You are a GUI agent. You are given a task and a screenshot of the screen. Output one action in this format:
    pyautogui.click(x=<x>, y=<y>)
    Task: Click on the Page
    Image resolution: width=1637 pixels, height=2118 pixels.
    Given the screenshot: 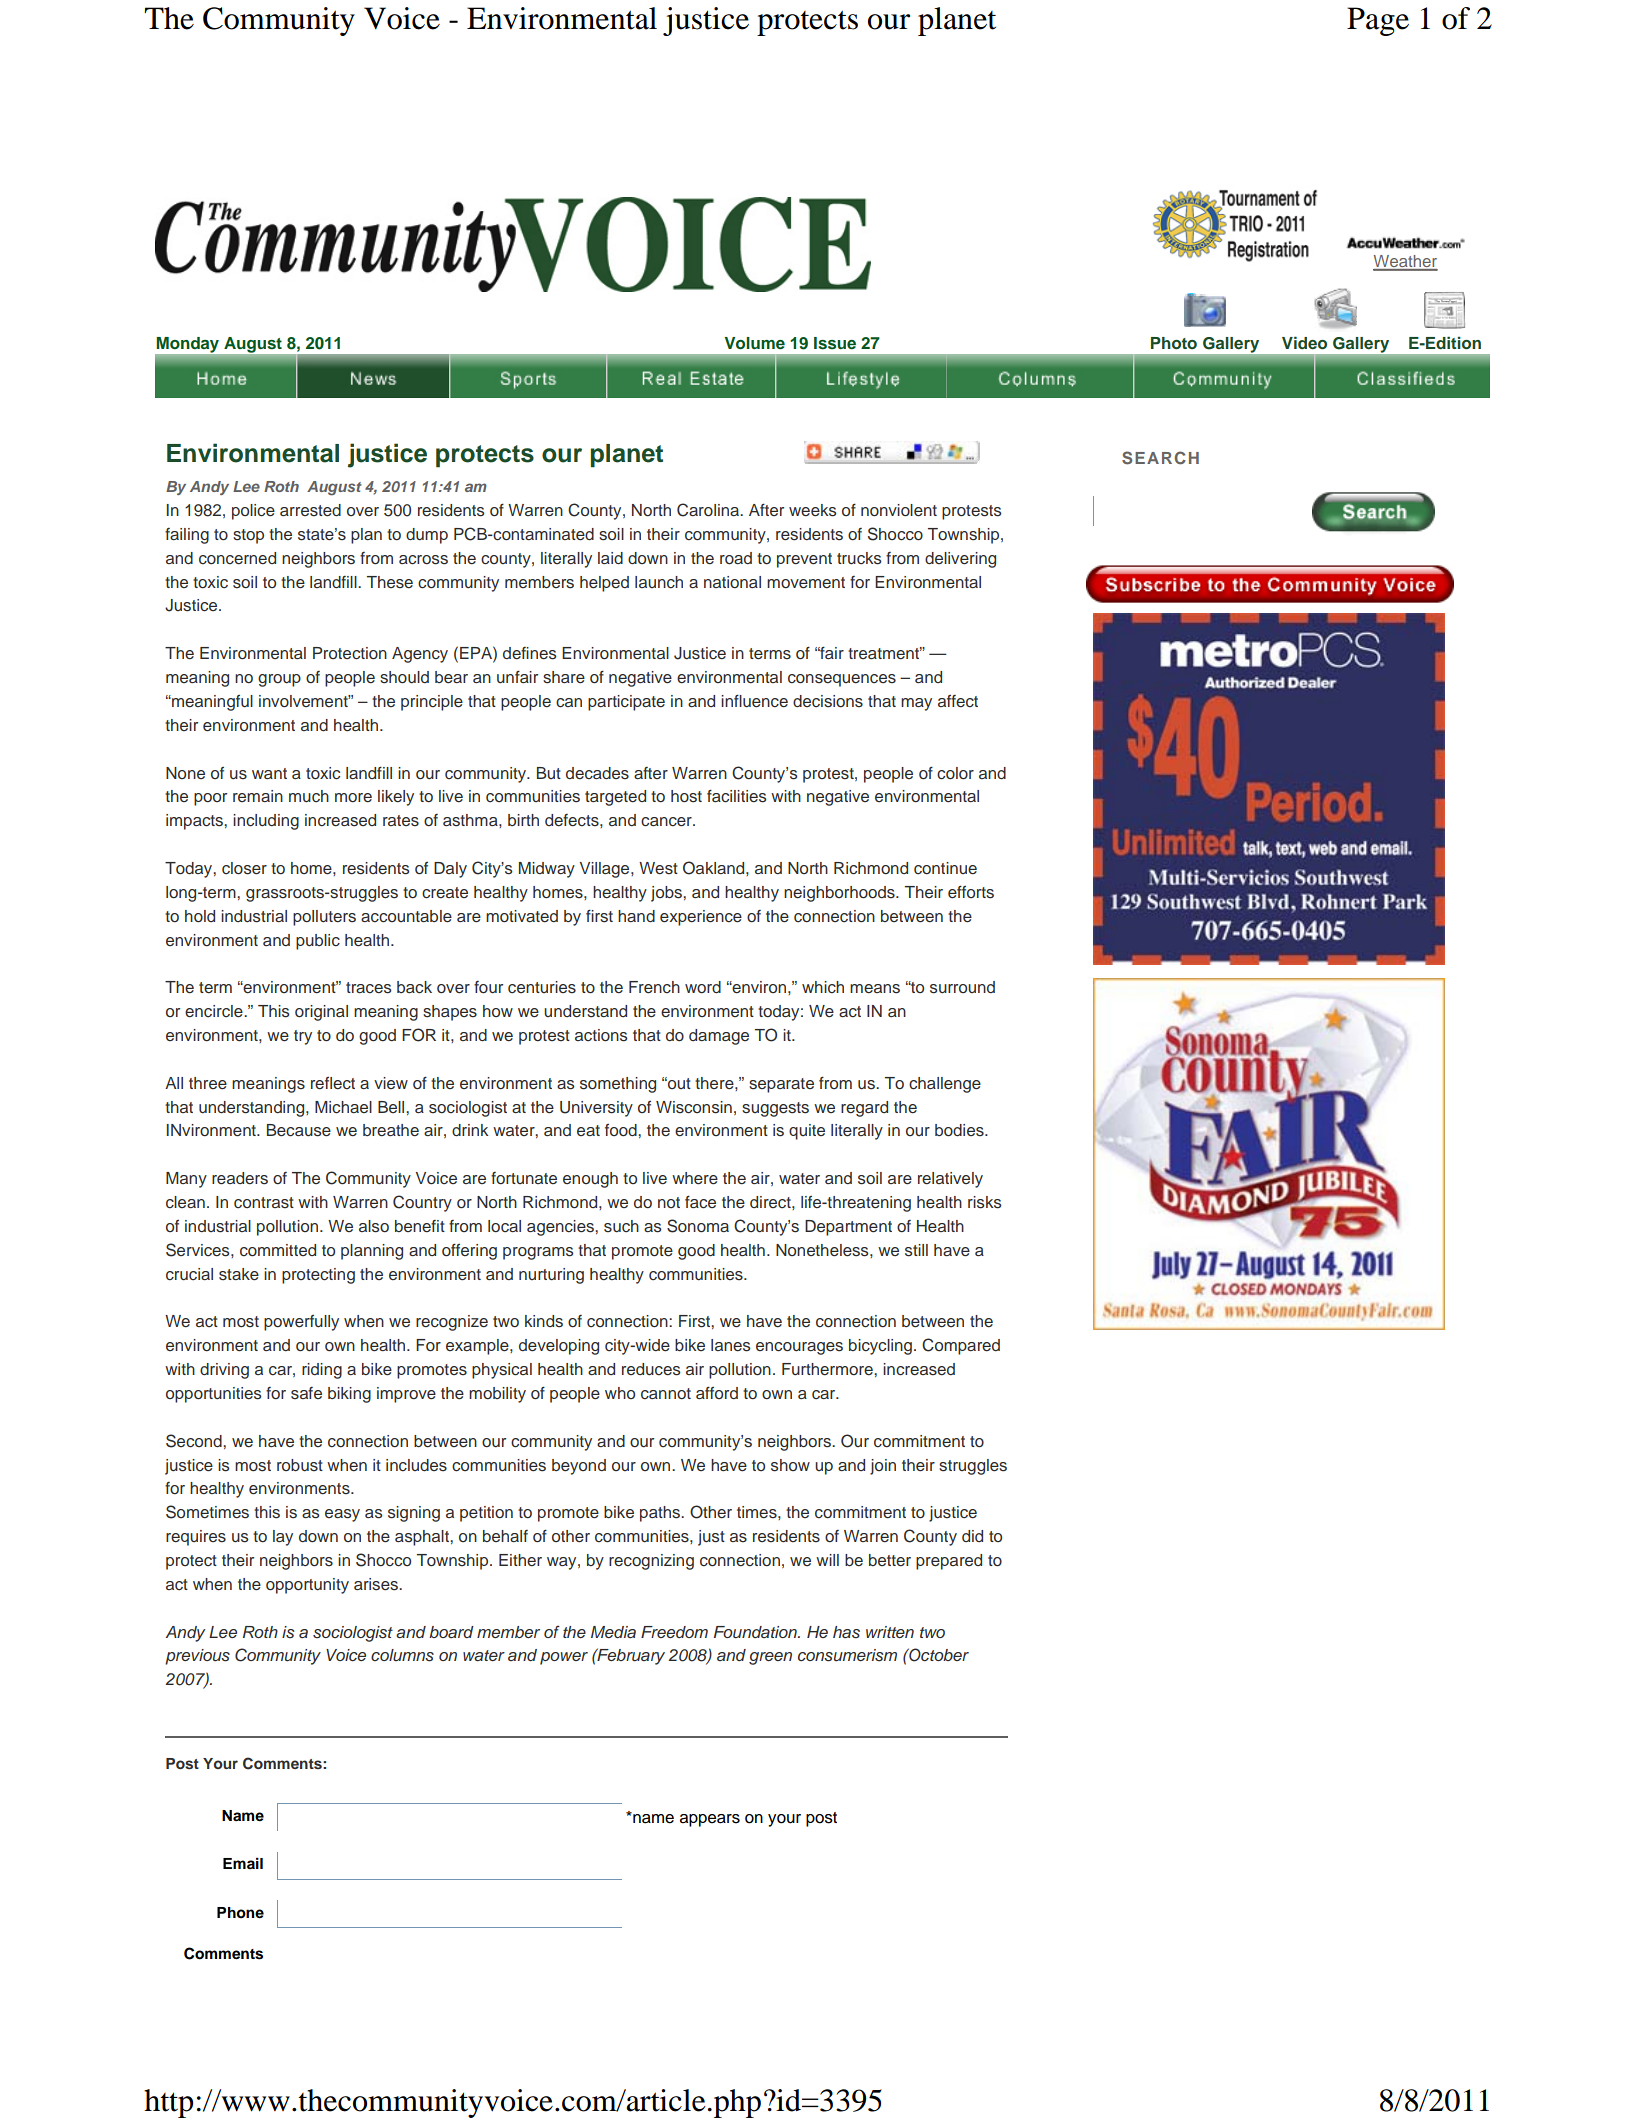 What is the action you would take?
    pyautogui.click(x=1378, y=21)
